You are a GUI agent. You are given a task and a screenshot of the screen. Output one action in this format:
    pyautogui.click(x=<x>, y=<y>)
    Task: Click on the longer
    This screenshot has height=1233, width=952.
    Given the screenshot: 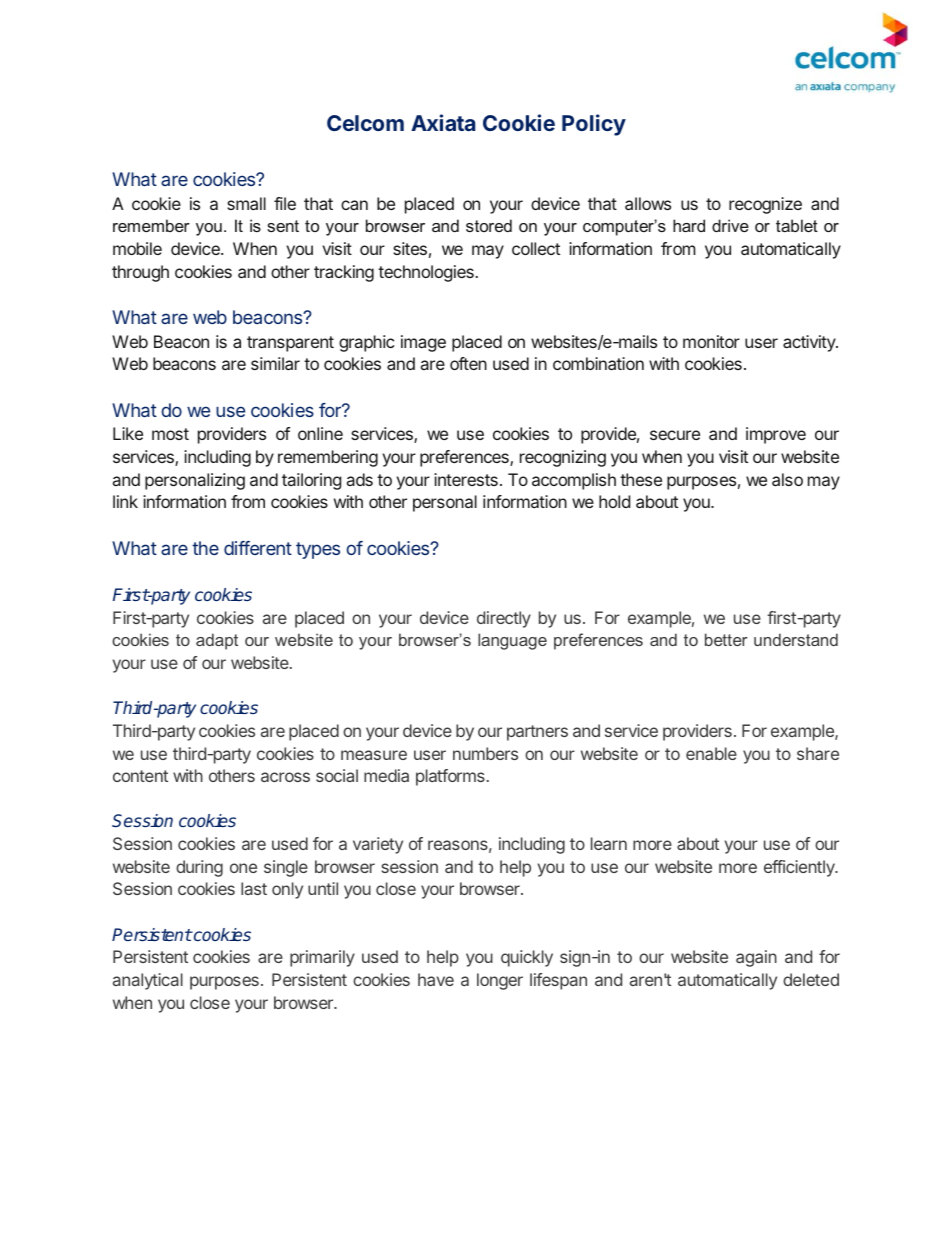 What is the action you would take?
    pyautogui.click(x=500, y=981)
